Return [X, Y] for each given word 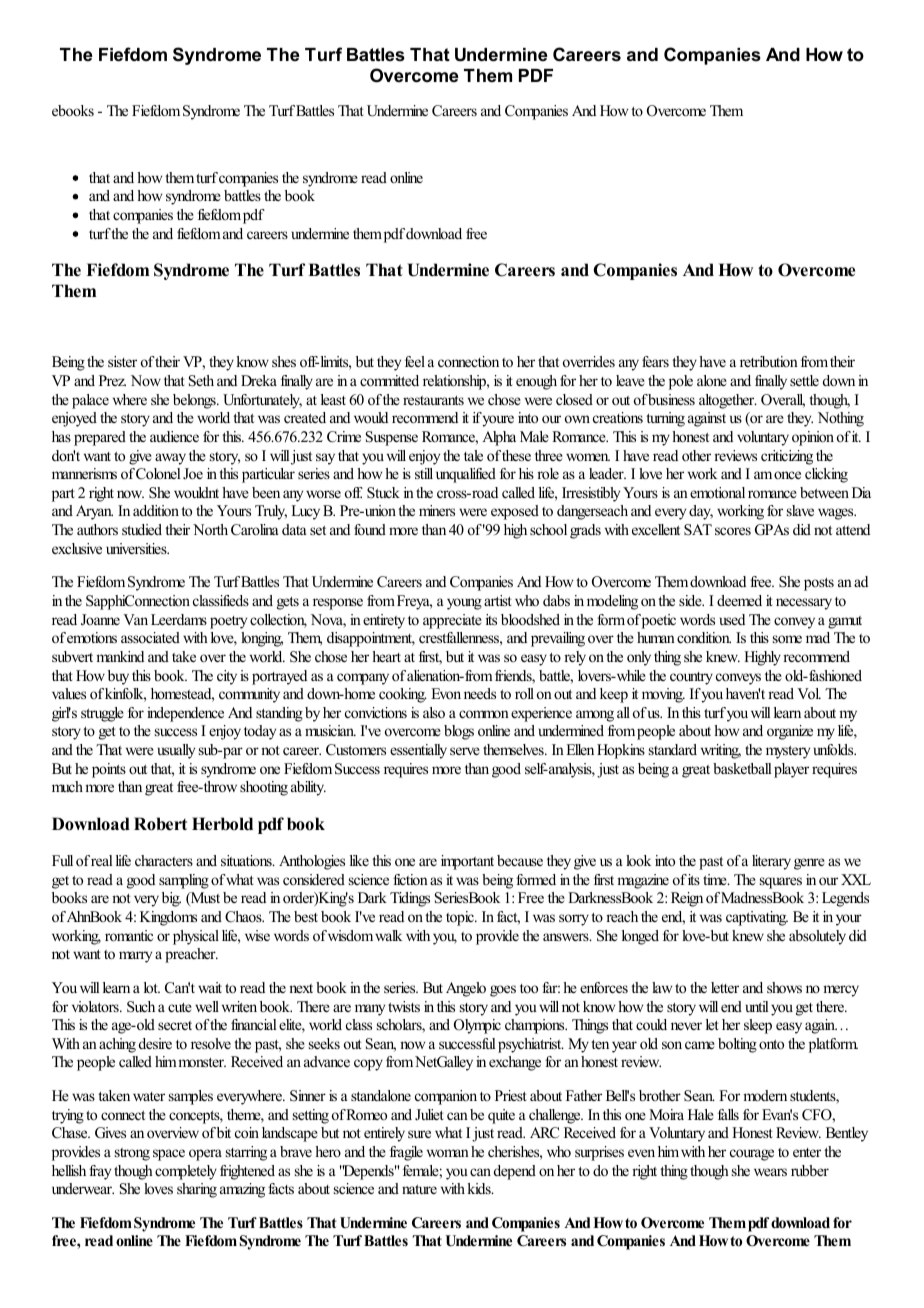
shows [784, 987]
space [169, 1155]
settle [804, 380]
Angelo [466, 989]
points [109, 770]
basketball [742, 768]
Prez [112, 380]
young [464, 604]
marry [135, 957]
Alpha [499, 438]
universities [137, 548]
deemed [739, 600]
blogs [459, 732]
